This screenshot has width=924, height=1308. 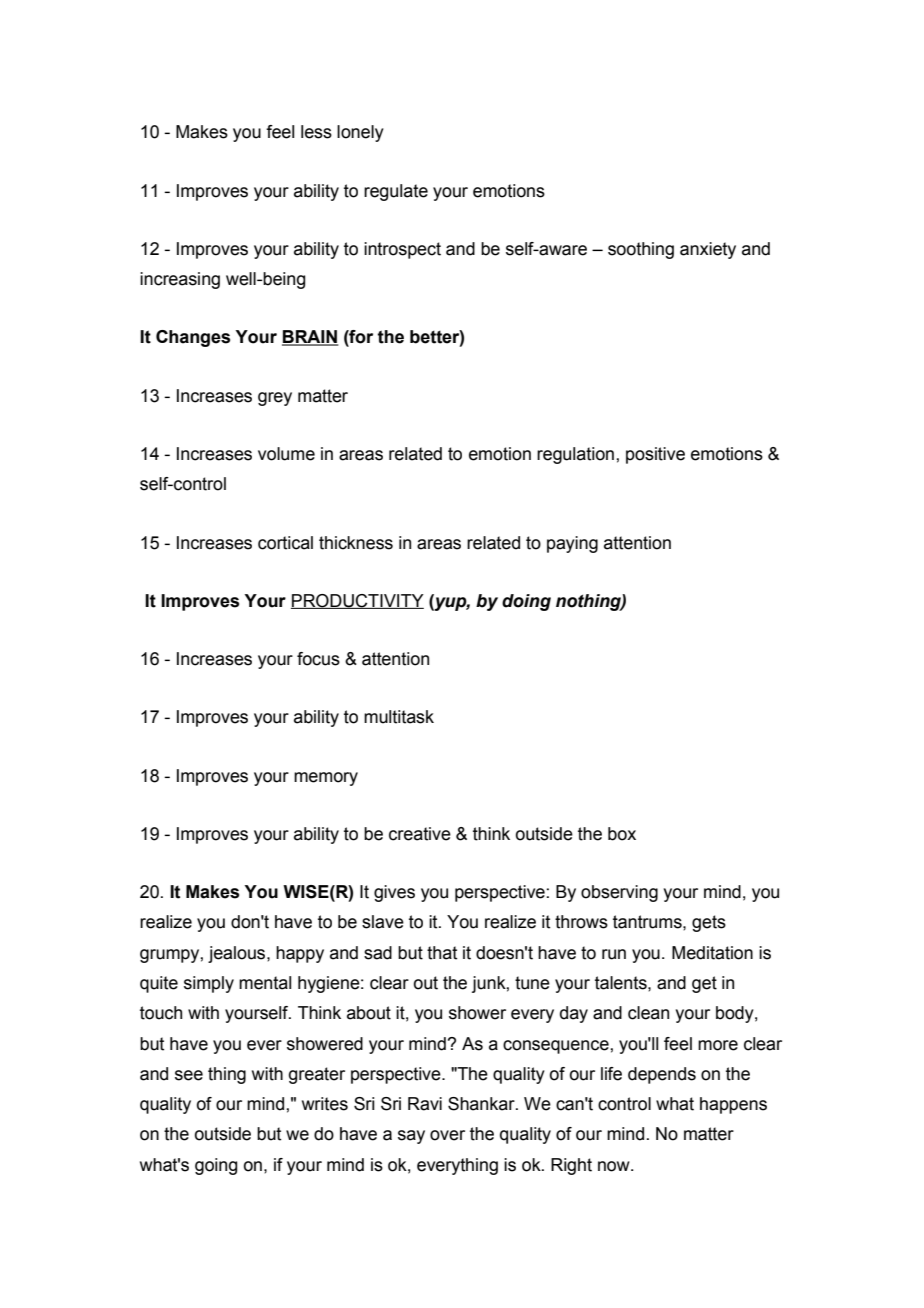 What do you see at coordinates (286, 454) in the screenshot?
I see `volume` at bounding box center [286, 454].
